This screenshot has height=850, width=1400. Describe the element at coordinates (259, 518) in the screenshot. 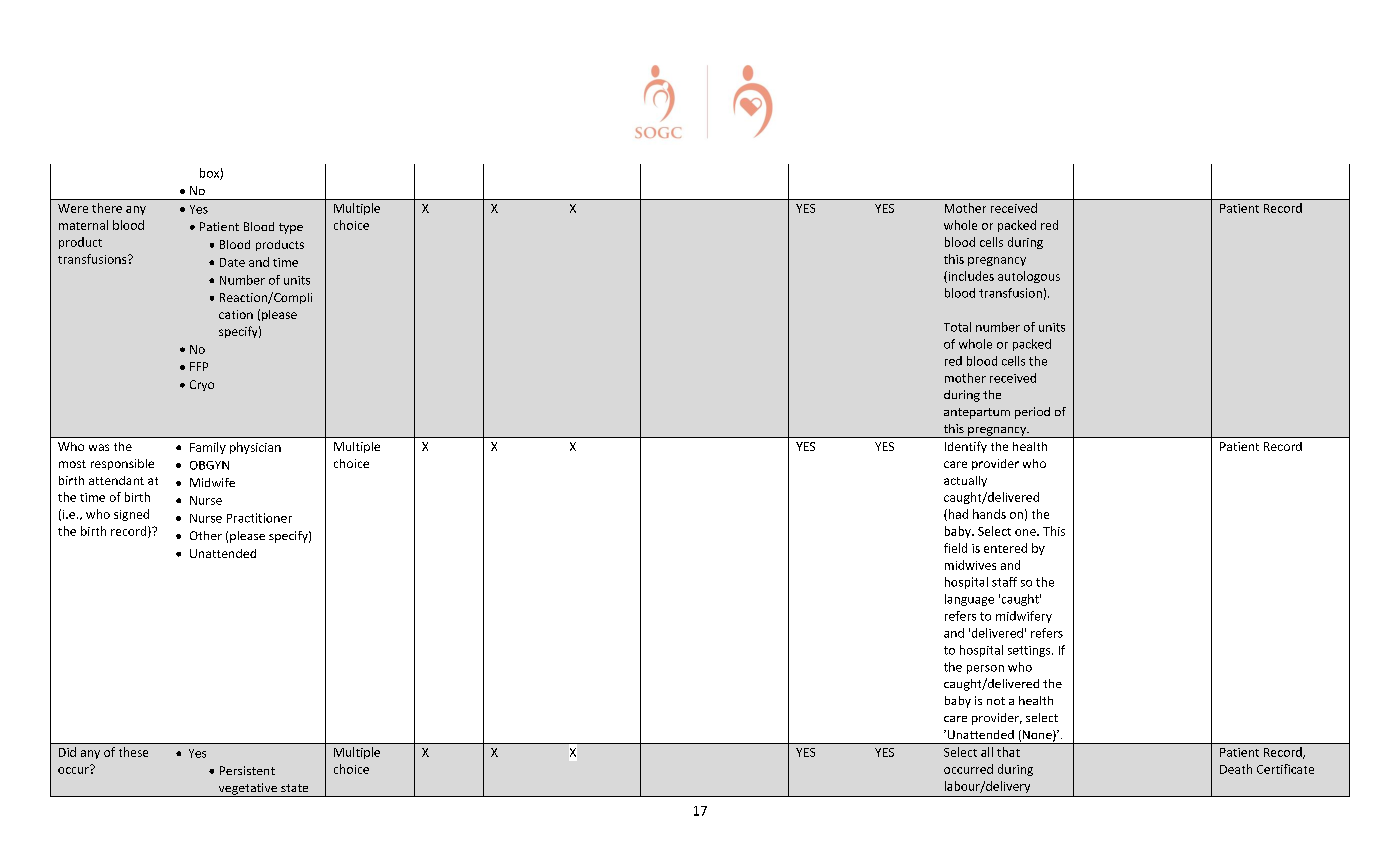

I see `Practitioner` at that location.
